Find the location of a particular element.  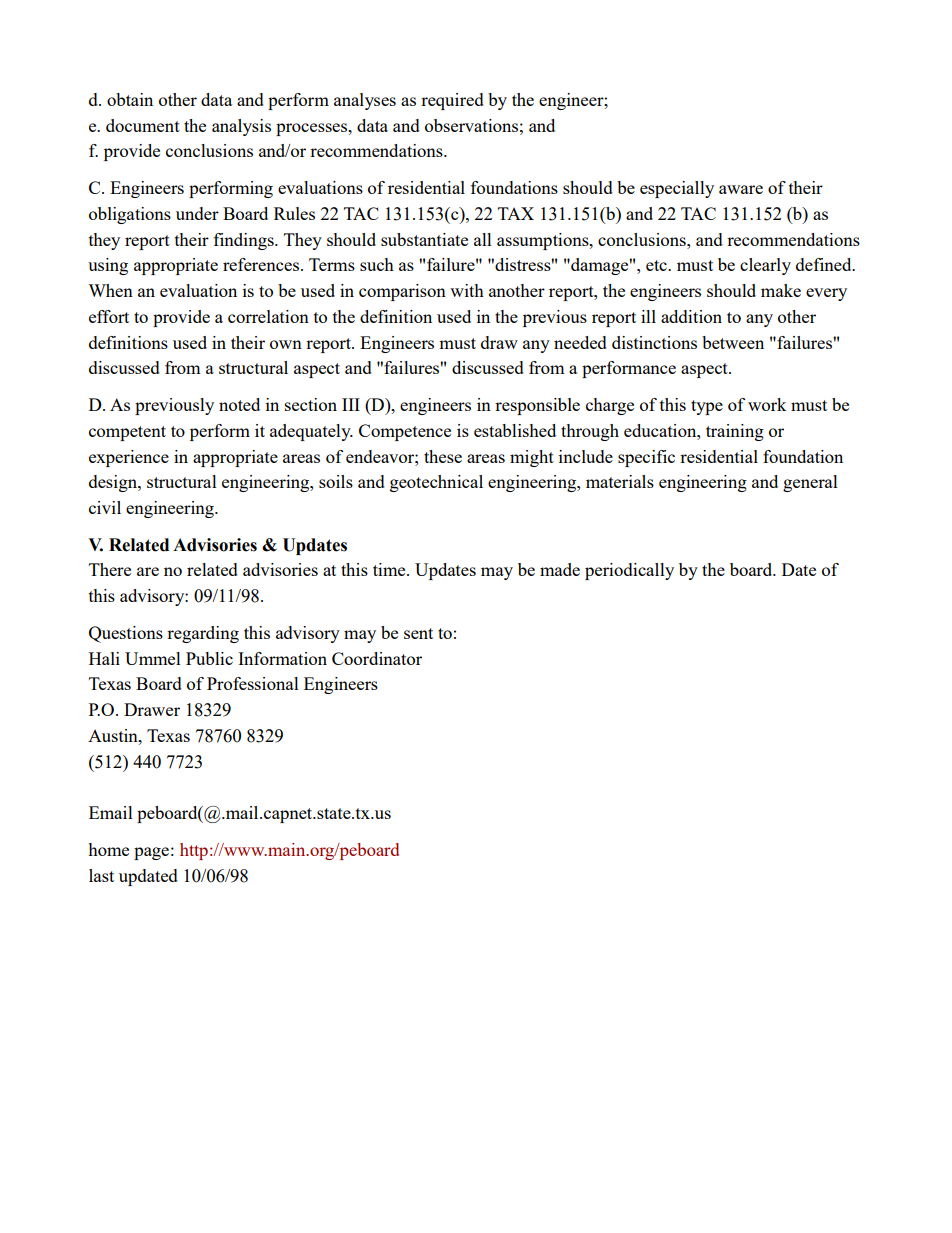

work is located at coordinates (767, 404).
